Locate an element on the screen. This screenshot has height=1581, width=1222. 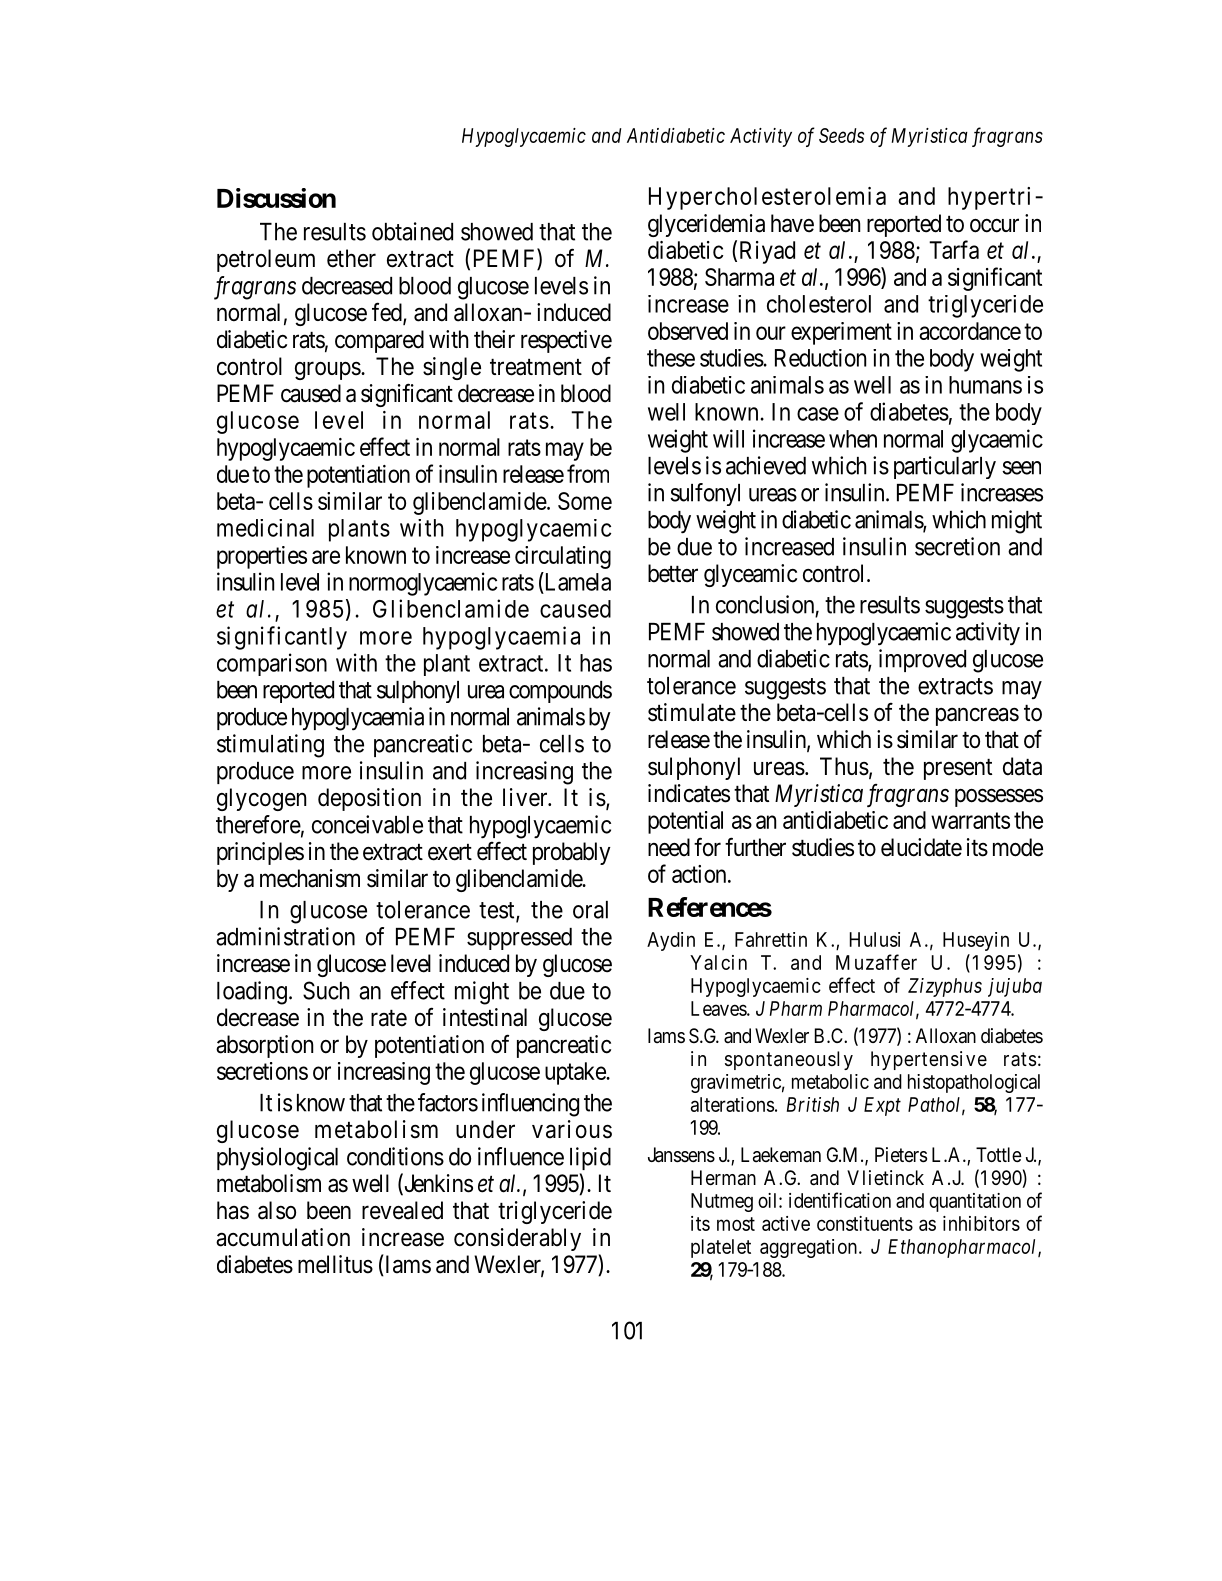
Such is located at coordinates (326, 990).
